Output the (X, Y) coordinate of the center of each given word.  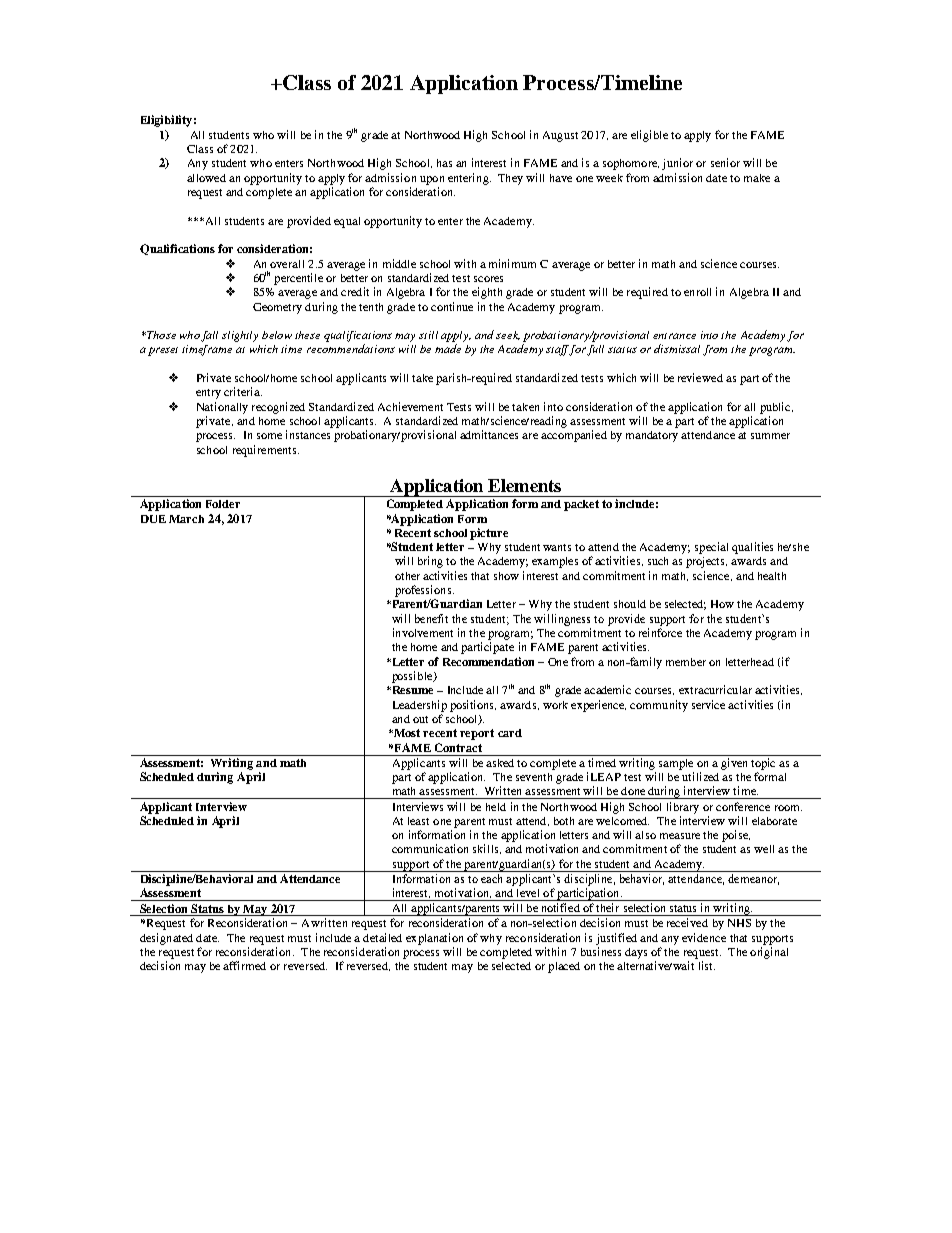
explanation (434, 939)
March (186, 519)
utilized (700, 776)
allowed (206, 178)
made (448, 348)
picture (489, 534)
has (444, 163)
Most (408, 733)
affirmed (244, 965)
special (711, 548)
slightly (240, 336)
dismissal (677, 348)
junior (677, 164)
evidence (704, 937)
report (477, 734)
